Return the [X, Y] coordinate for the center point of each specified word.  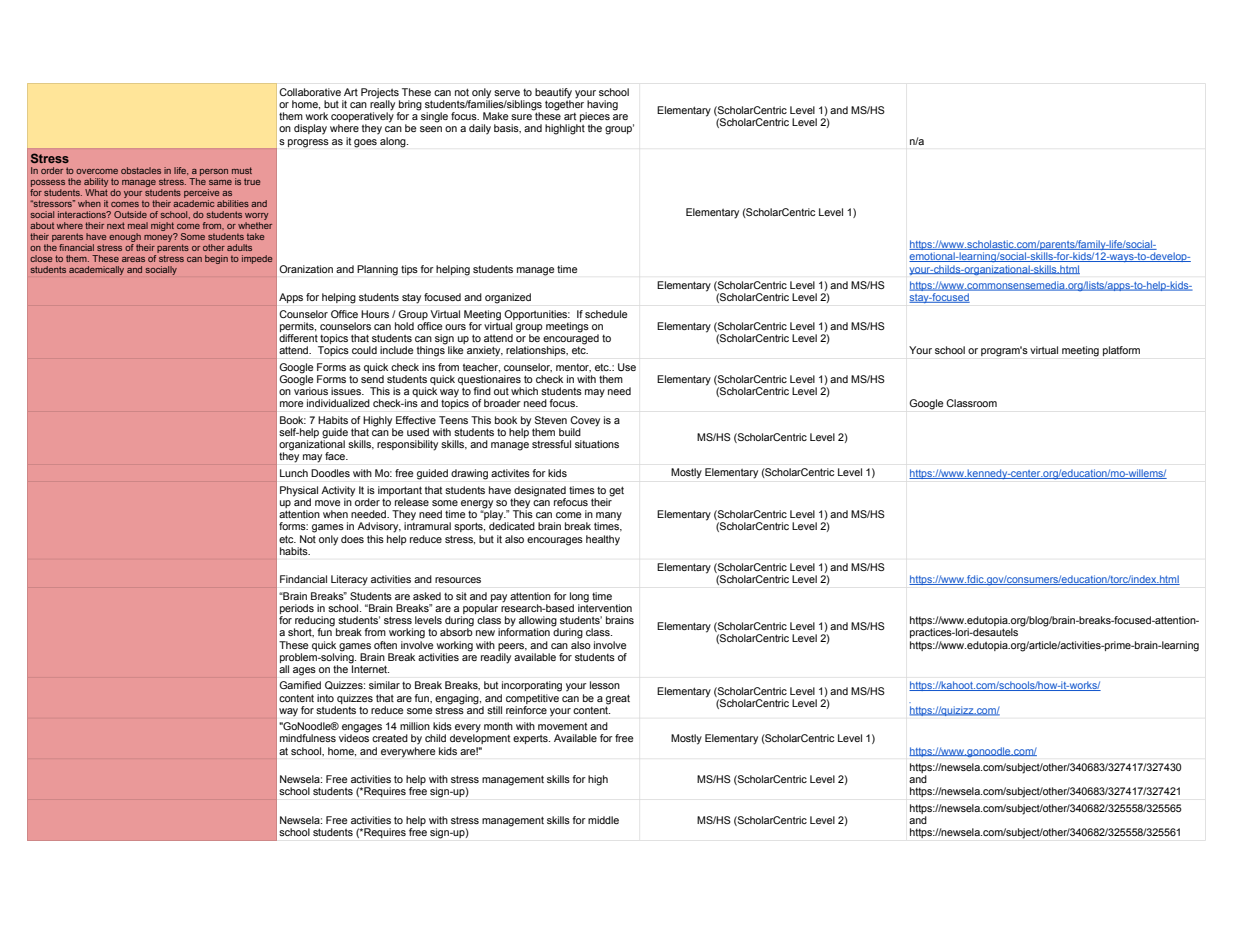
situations [597, 444]
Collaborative [310, 92]
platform [1121, 351]
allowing [539, 622]
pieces [595, 118]
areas [133, 259]
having [602, 106]
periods [297, 610]
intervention [605, 607]
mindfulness [308, 738]
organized [508, 298]
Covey [585, 421]
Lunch [294, 473]
